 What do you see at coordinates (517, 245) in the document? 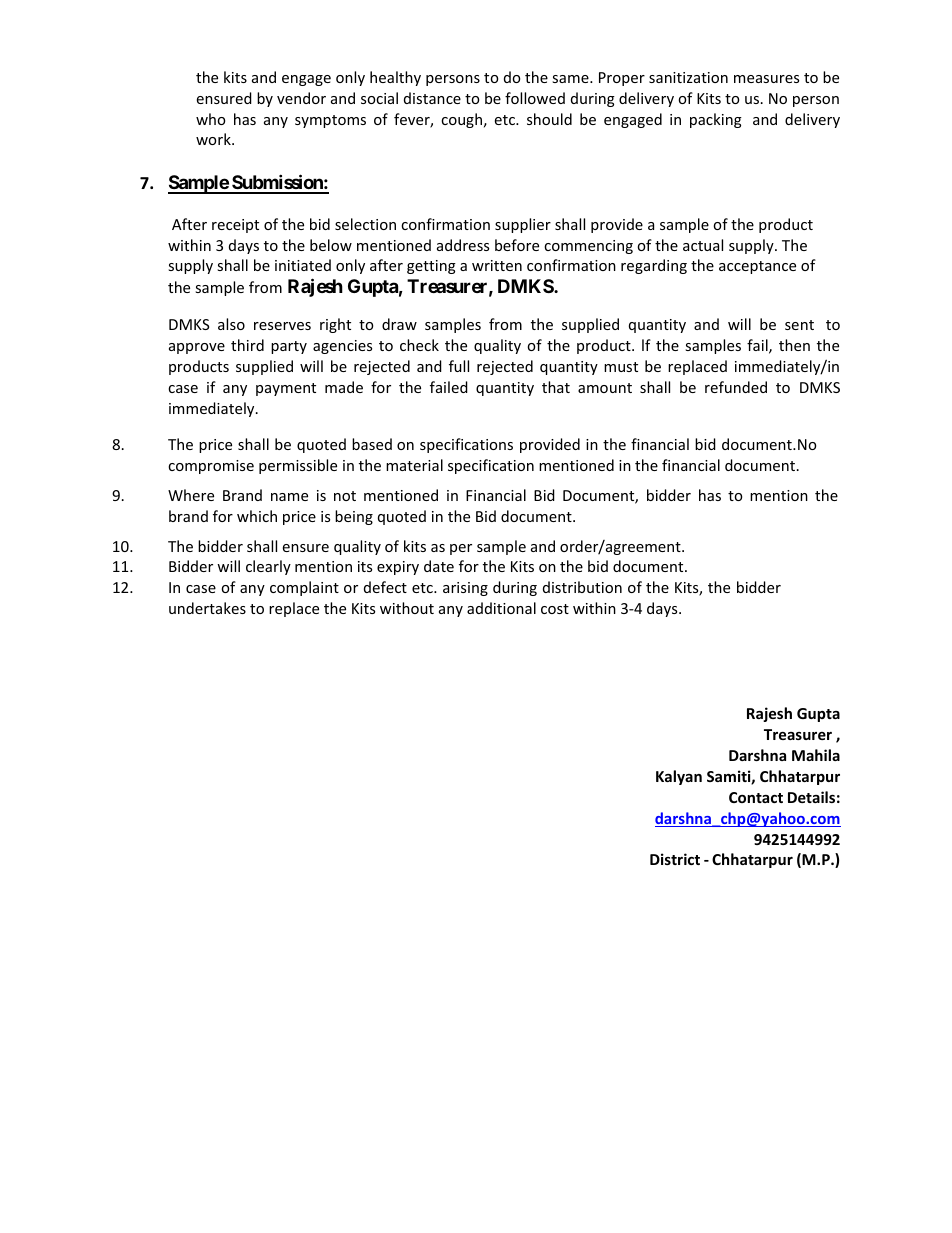
I see `before` at bounding box center [517, 245].
